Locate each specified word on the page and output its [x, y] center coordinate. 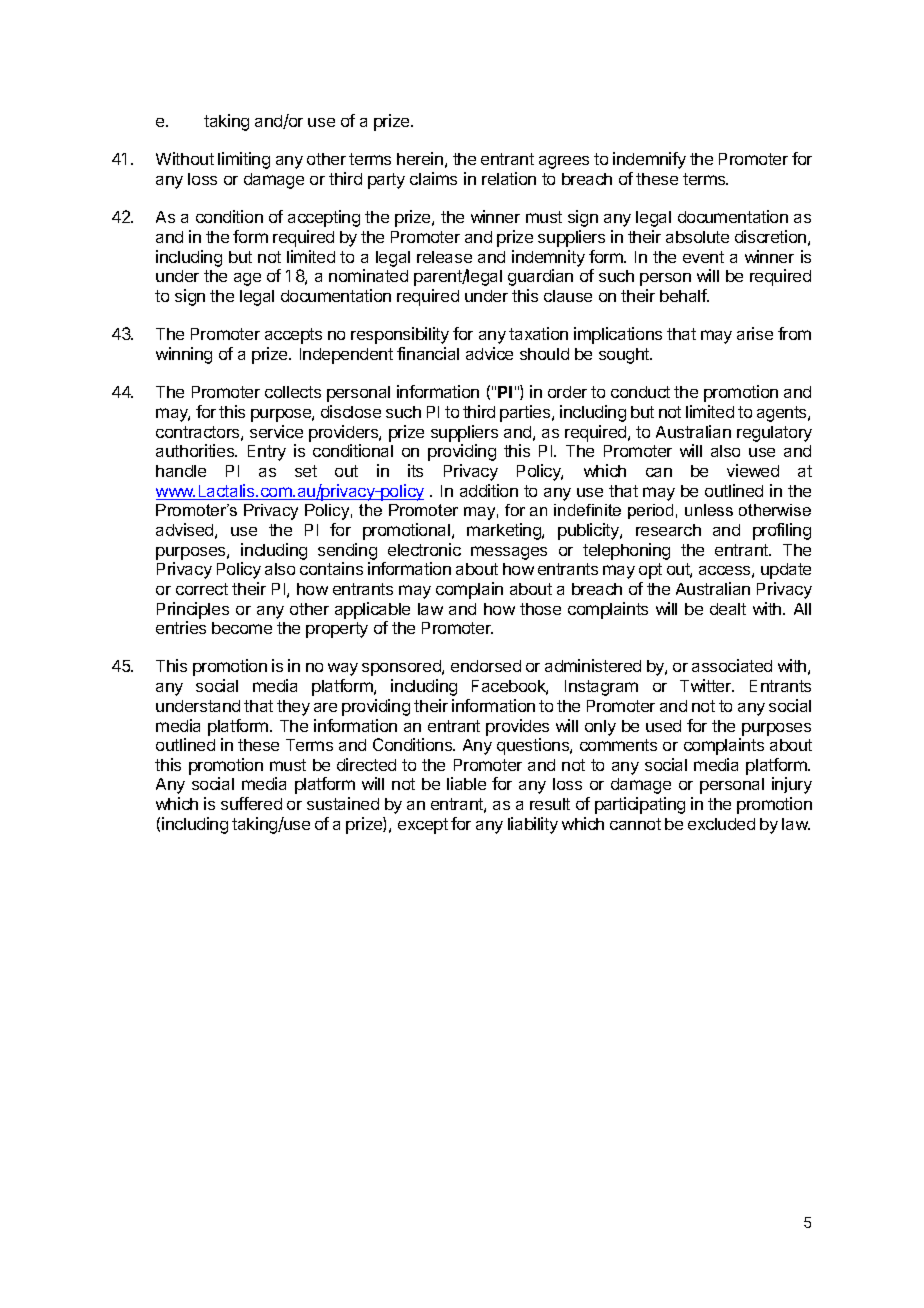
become [242, 628]
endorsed [486, 666]
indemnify [649, 160]
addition [489, 490]
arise [755, 333]
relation [509, 178]
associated [732, 665]
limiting [244, 160]
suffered [251, 803]
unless [709, 510]
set [306, 471]
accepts [293, 336]
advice [489, 353]
